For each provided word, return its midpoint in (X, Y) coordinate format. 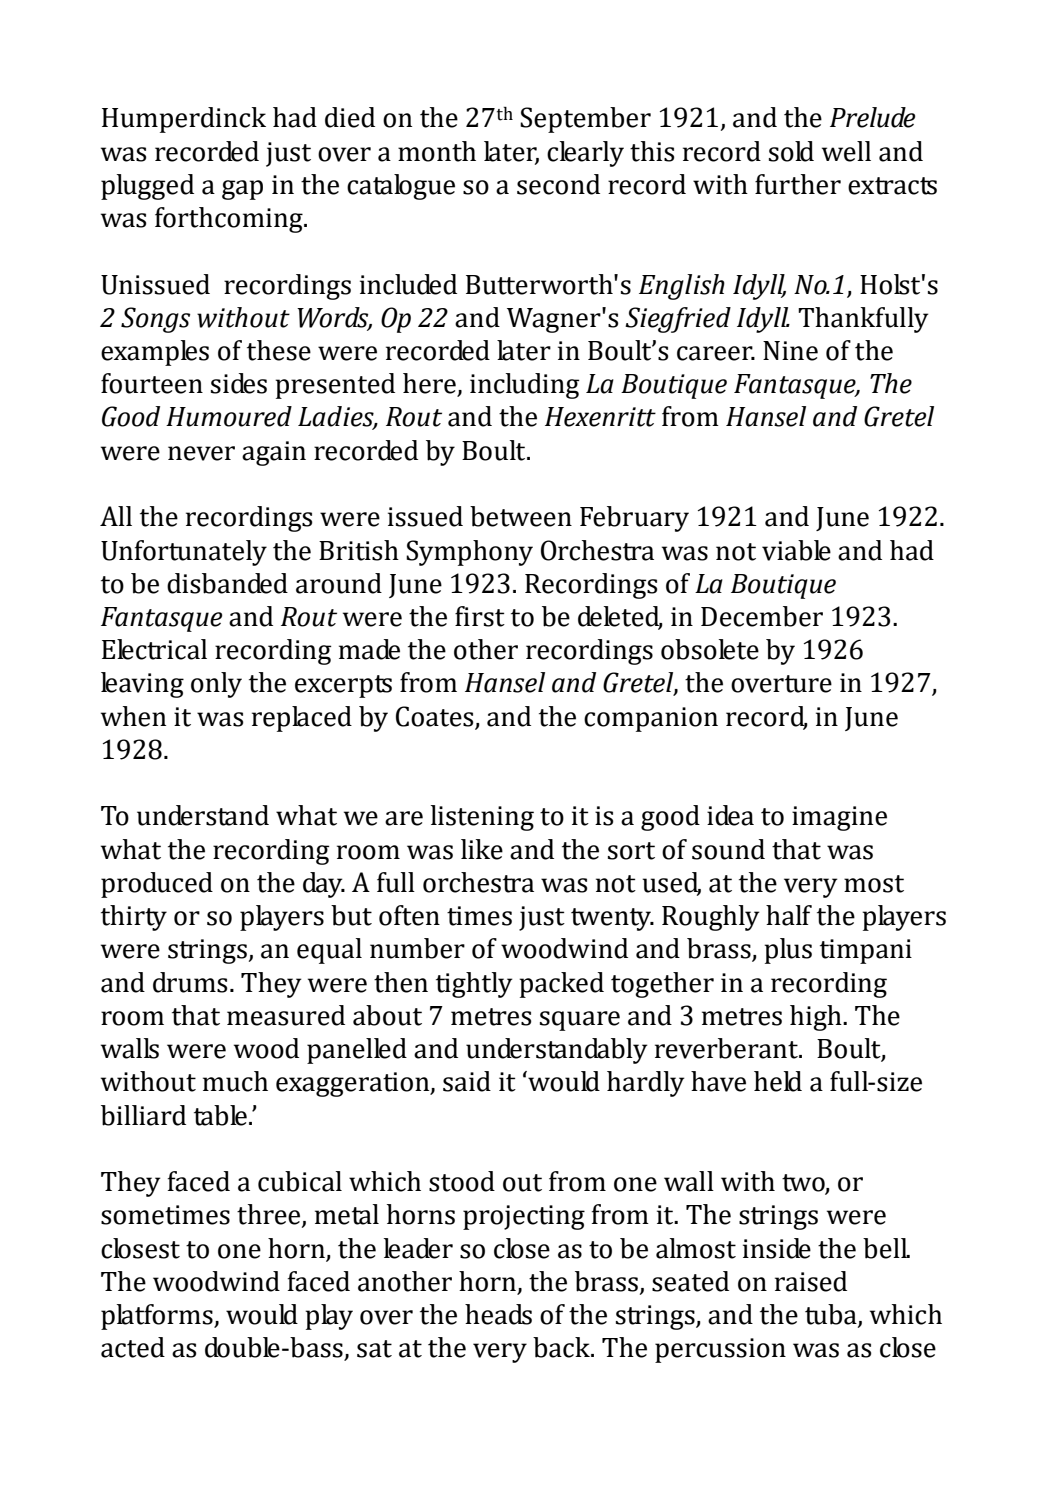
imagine (839, 818)
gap (242, 190)
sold (791, 151)
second (558, 184)
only (216, 685)
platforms (158, 1317)
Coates (435, 716)
